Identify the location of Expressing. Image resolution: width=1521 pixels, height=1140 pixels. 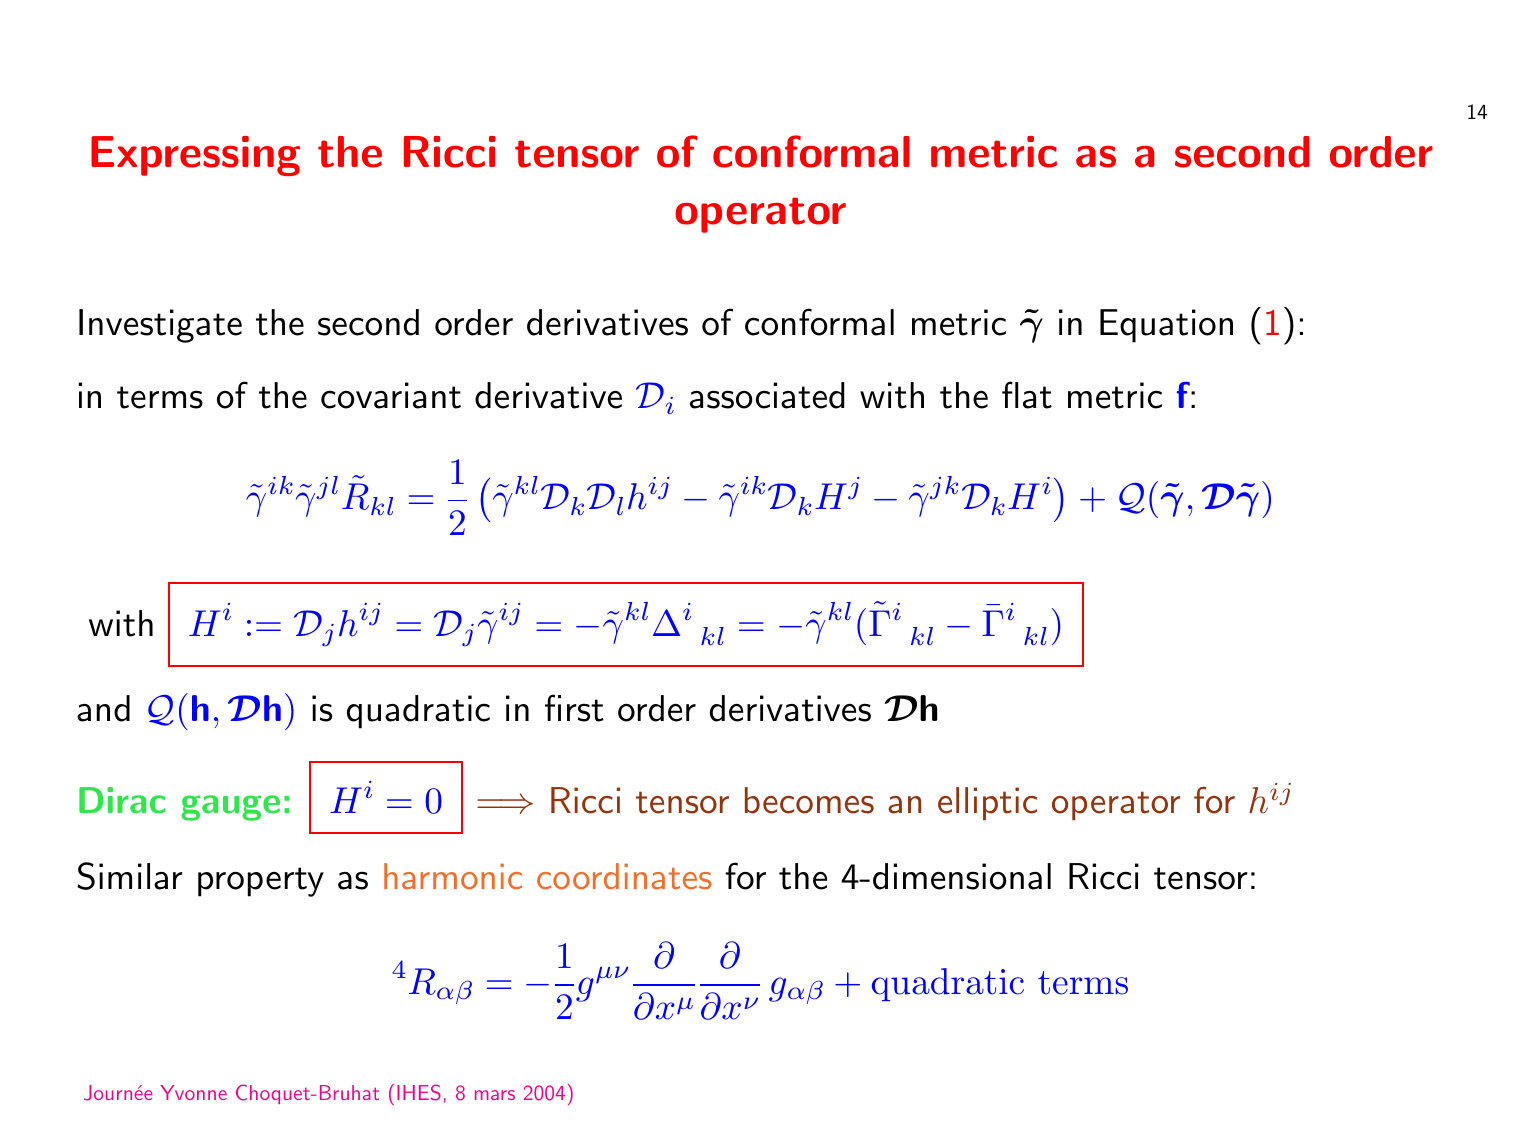
(195, 156).
